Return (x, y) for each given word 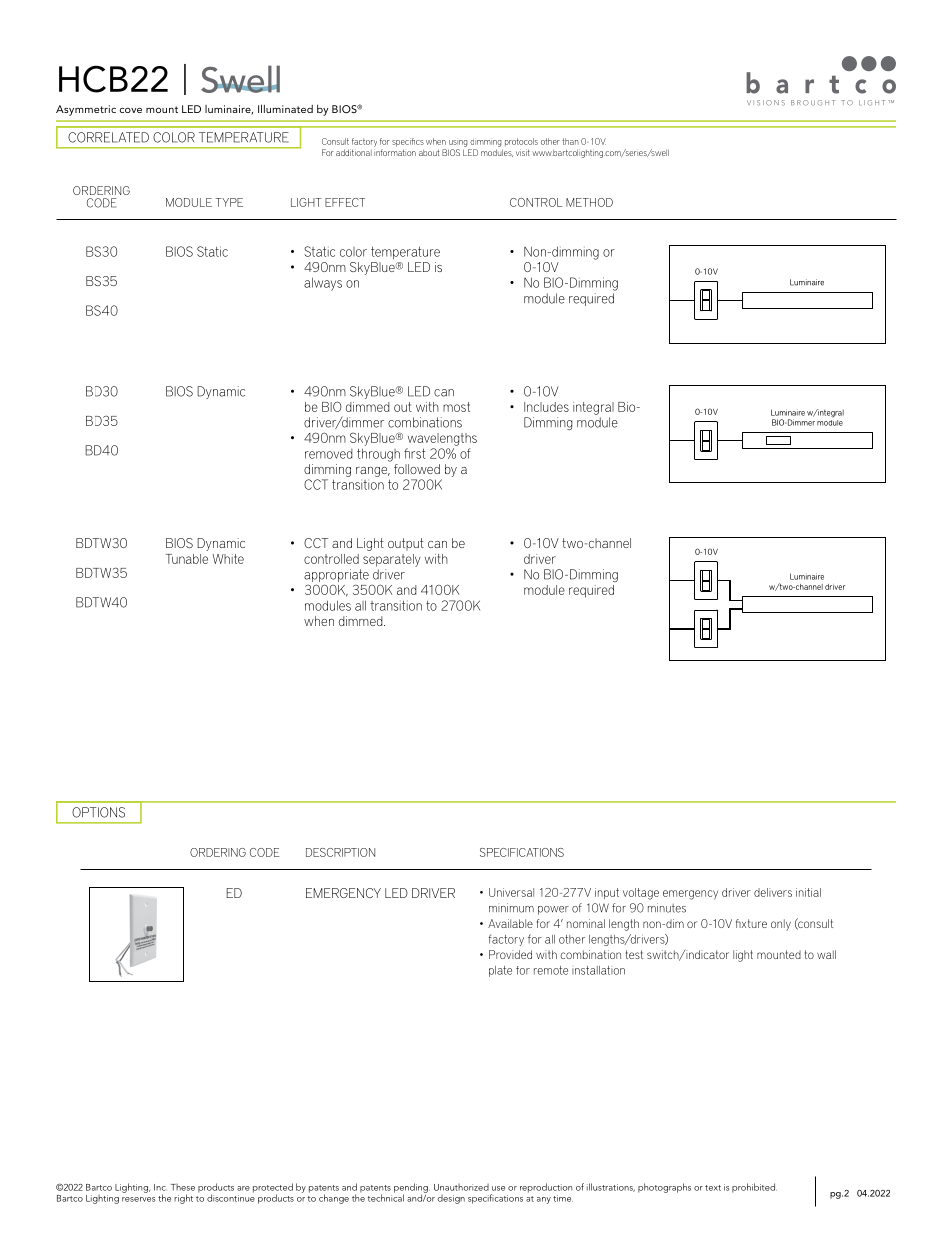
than (570, 141)
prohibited (754, 1188)
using (458, 143)
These (183, 1187)
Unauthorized (461, 1187)
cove (131, 110)
